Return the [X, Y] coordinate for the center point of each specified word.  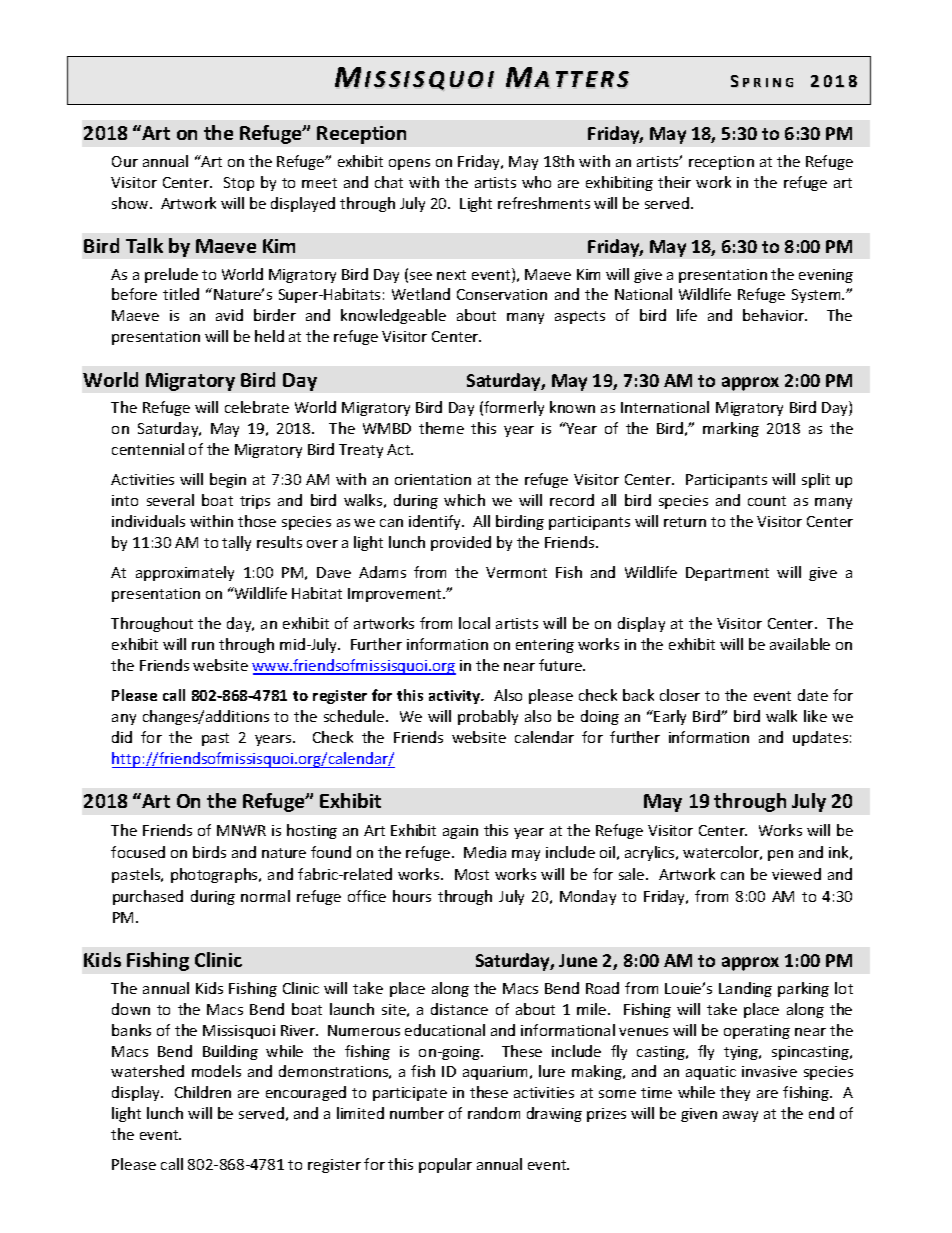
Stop [239, 184]
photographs [215, 875]
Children [203, 1092]
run [203, 646]
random [494, 1113]
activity [456, 697]
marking [731, 429]
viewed [796, 874]
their [674, 182]
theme [441, 428]
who [536, 182]
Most [472, 874]
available [800, 644]
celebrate [257, 407]
